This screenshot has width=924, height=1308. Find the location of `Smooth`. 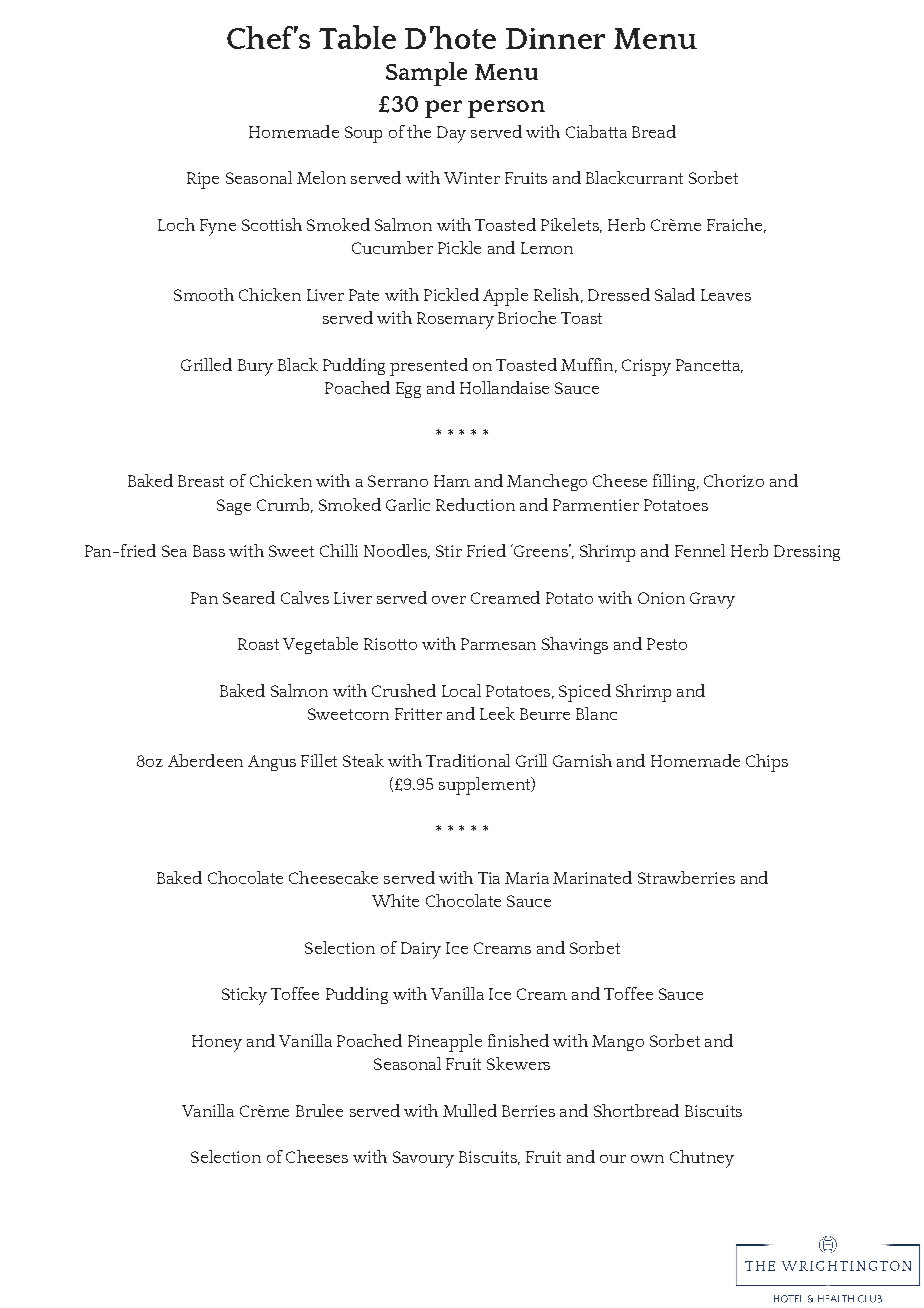

Smooth is located at coordinates (204, 294).
